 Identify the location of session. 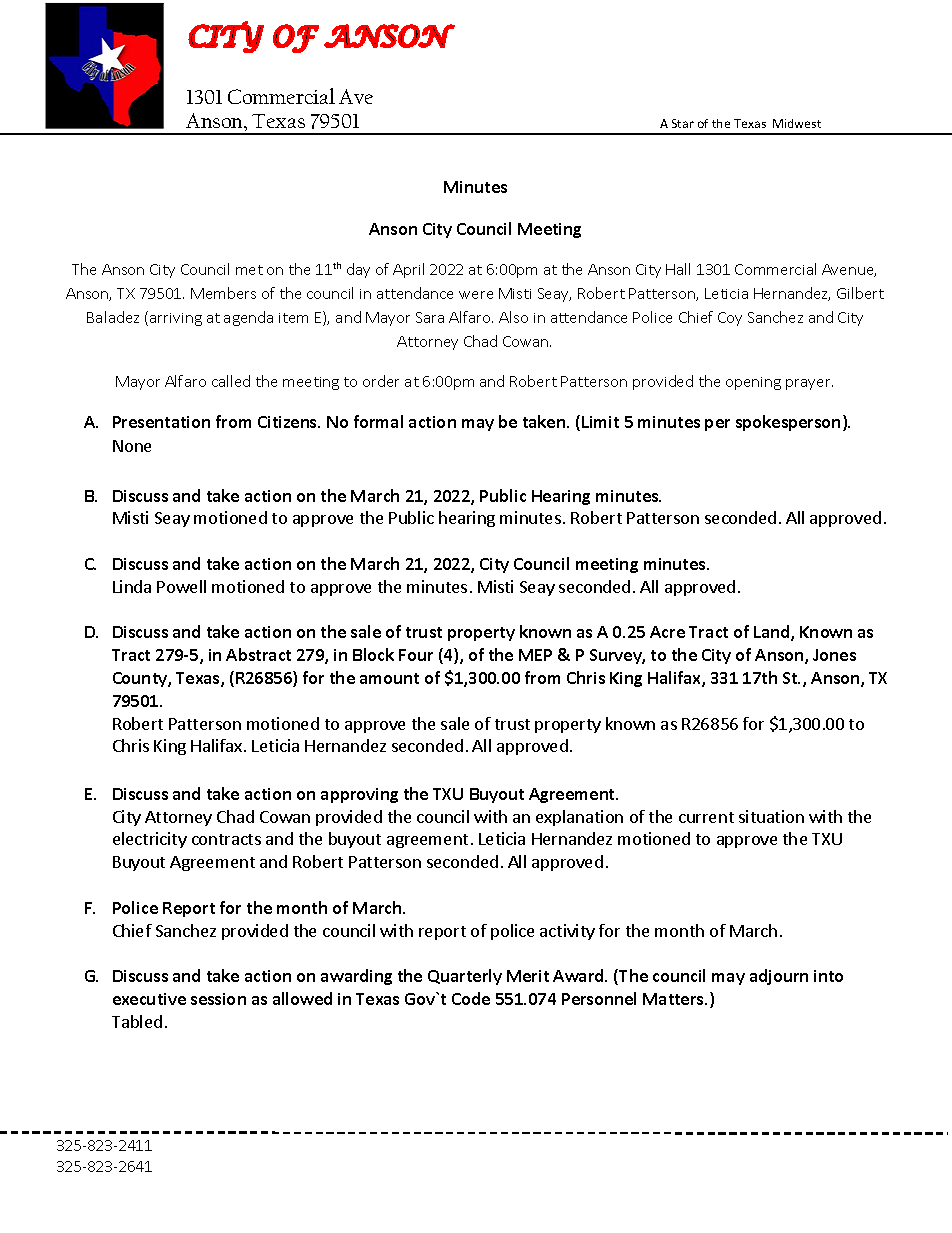
(218, 999).
